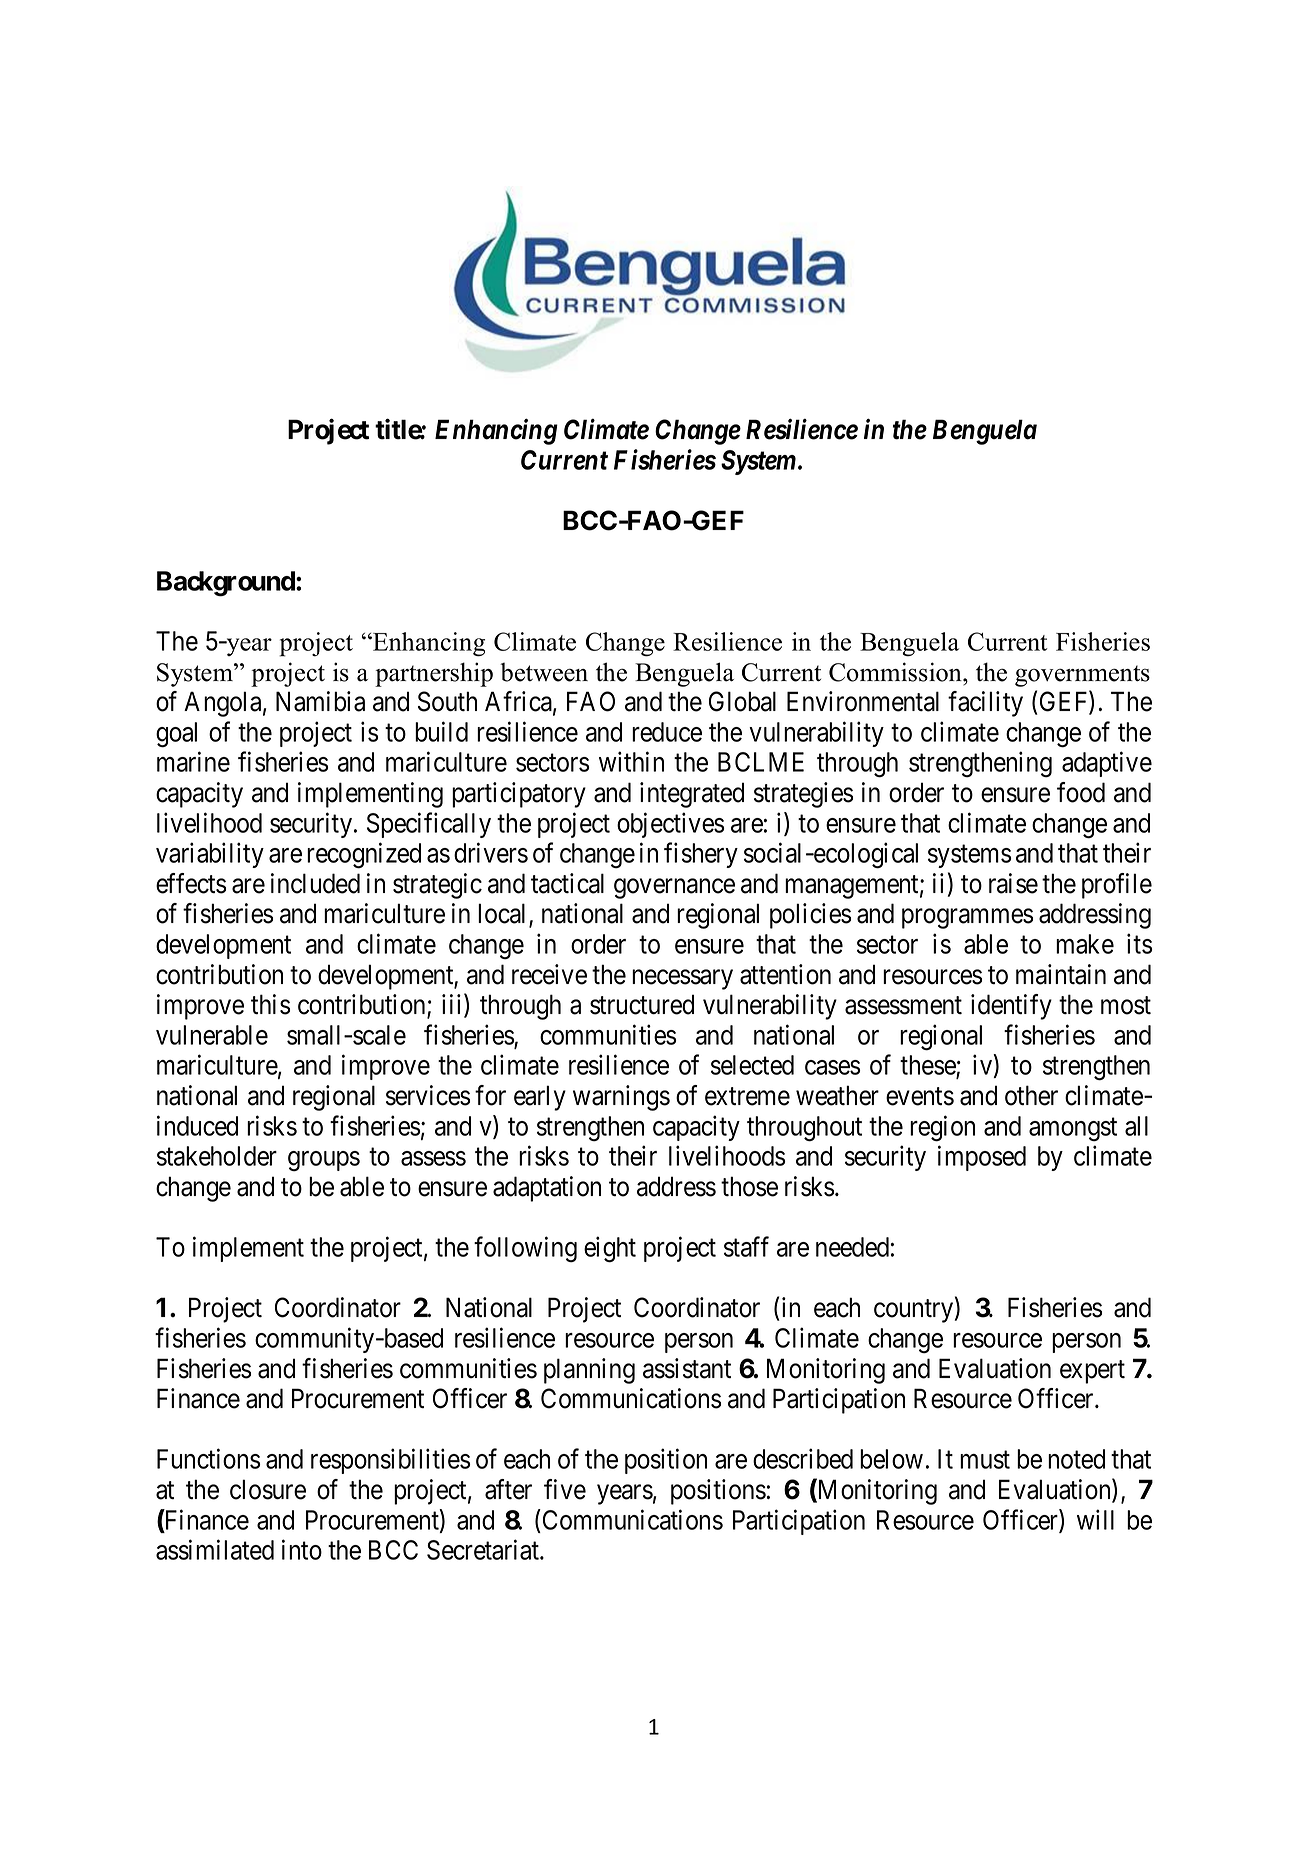 This screenshot has height=1849, width=1307. What do you see at coordinates (565, 1489) in the screenshot?
I see `five` at bounding box center [565, 1489].
